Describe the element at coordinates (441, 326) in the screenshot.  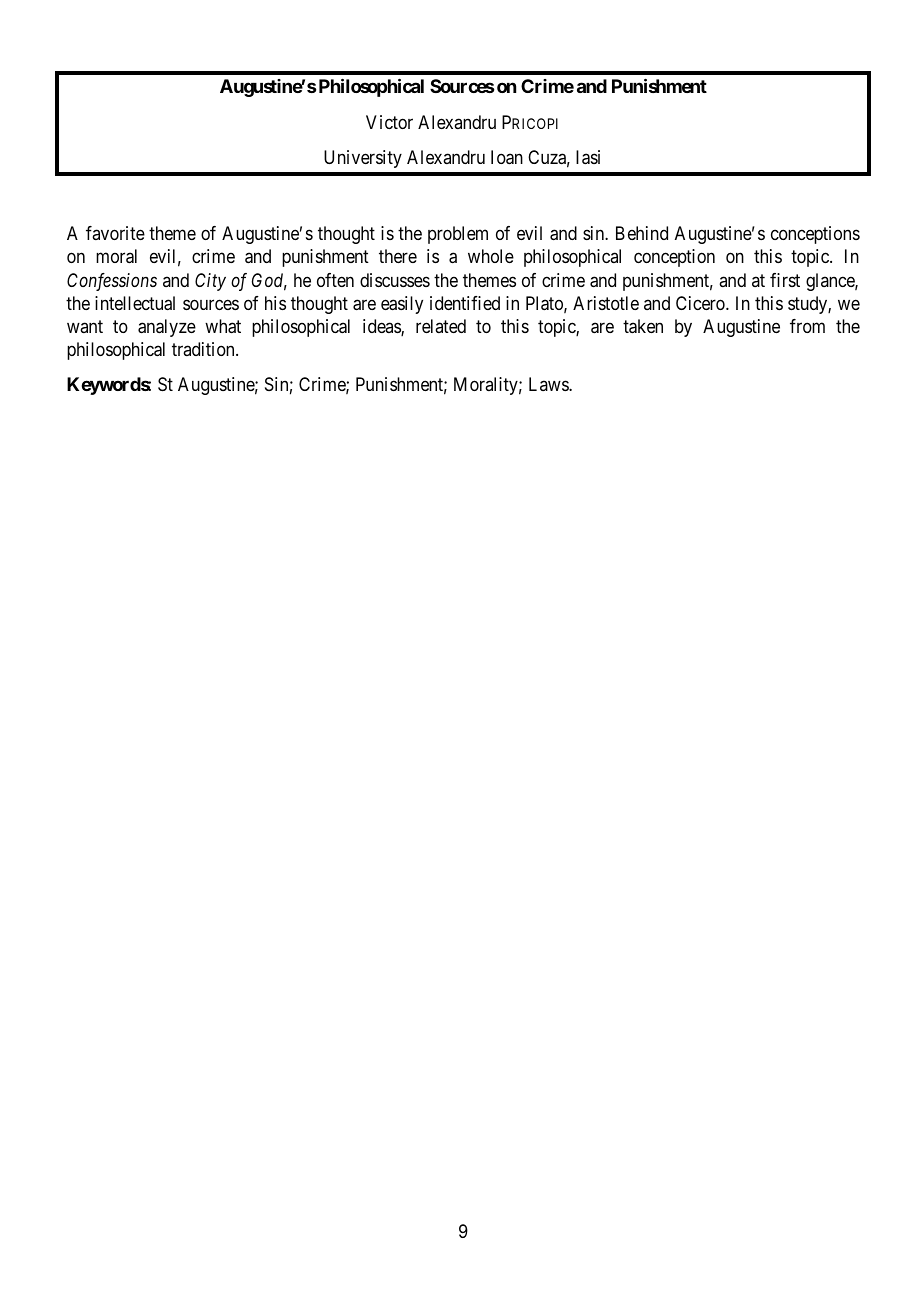
I see `related` at that location.
